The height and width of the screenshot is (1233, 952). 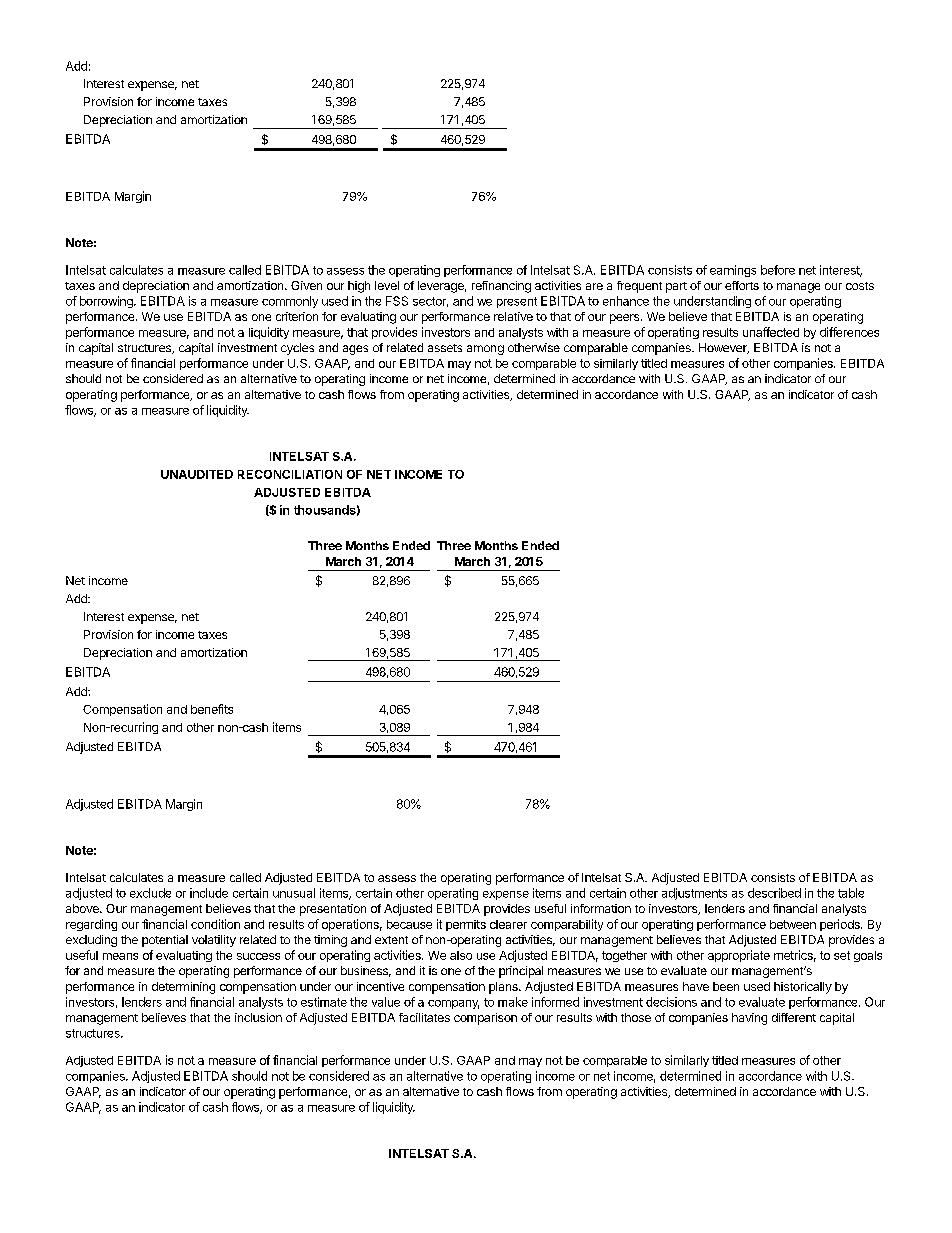 I want to click on determining, so click(x=183, y=988).
